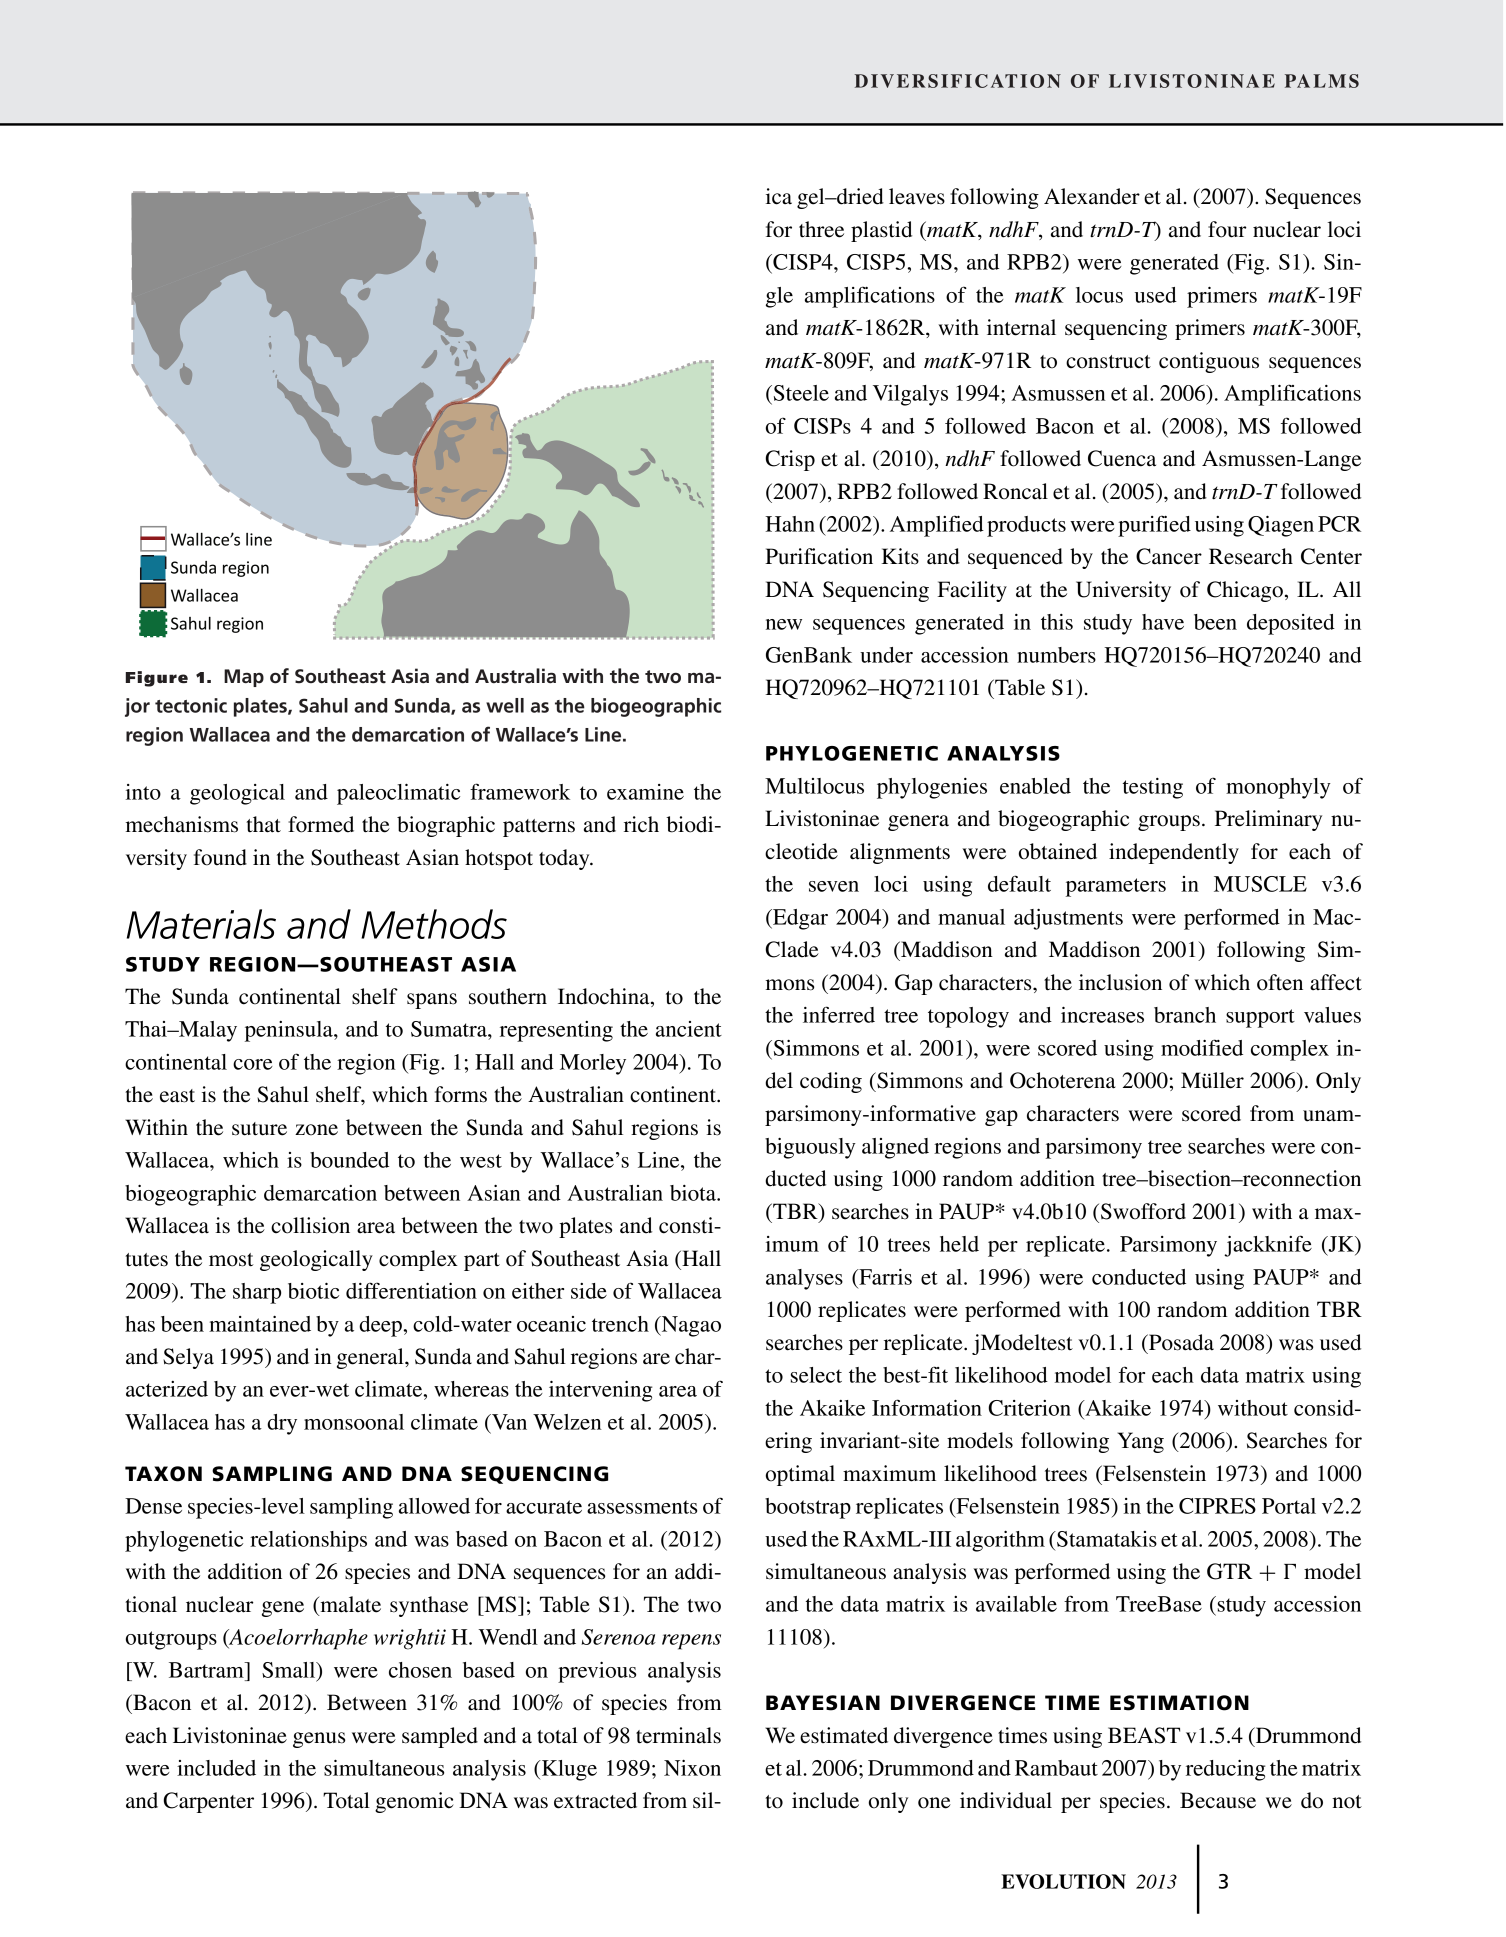 This screenshot has width=1506, height=1937. Describe the element at coordinates (1141, 1442) in the screenshot. I see `Yang` at that location.
